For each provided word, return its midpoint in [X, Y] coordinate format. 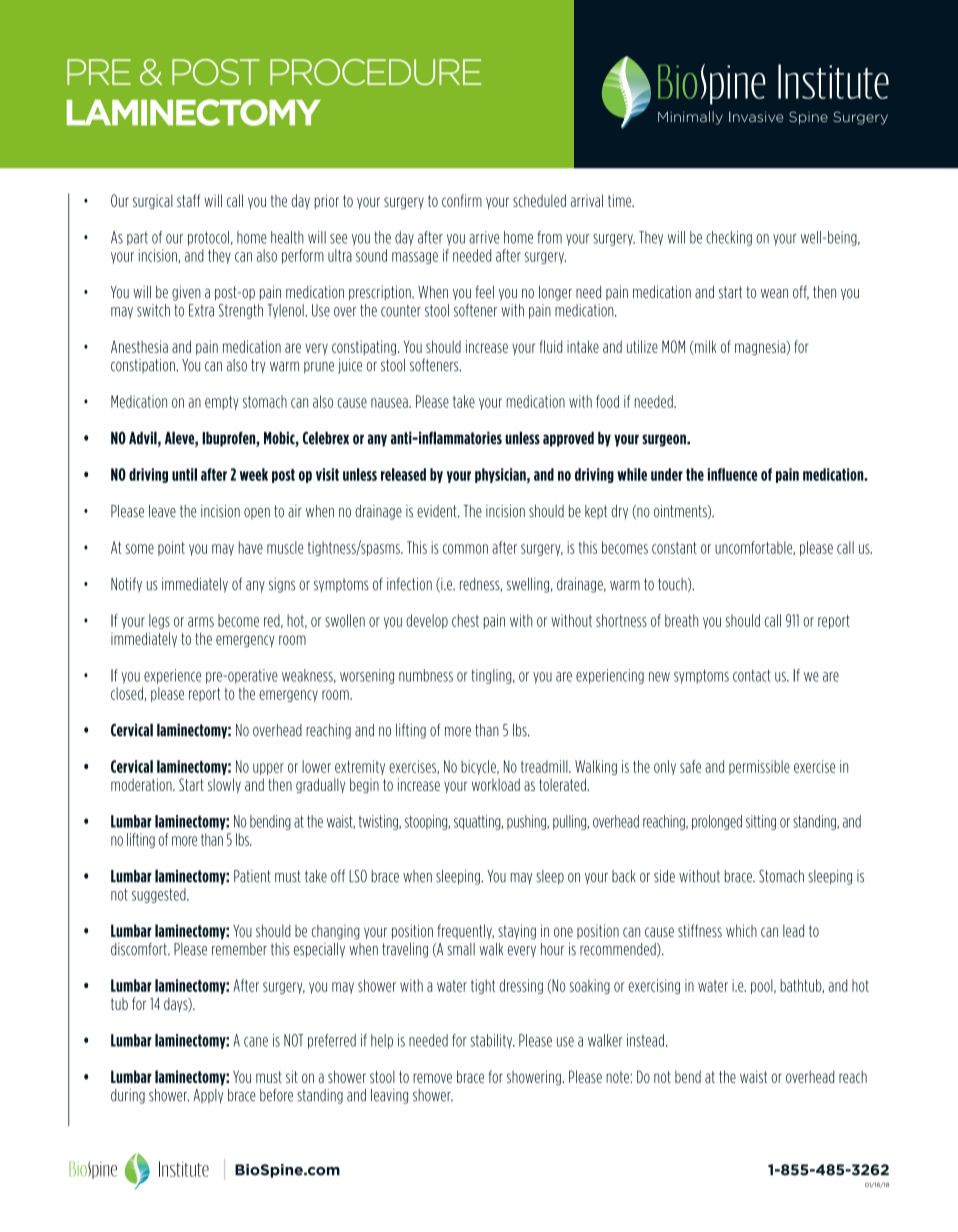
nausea [390, 403]
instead [645, 1040]
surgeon [665, 440]
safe [690, 766]
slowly [224, 785]
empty [222, 403]
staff [188, 200]
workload [496, 784]
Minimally [690, 118]
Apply [208, 1096]
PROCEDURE [375, 72]
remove [432, 1078]
